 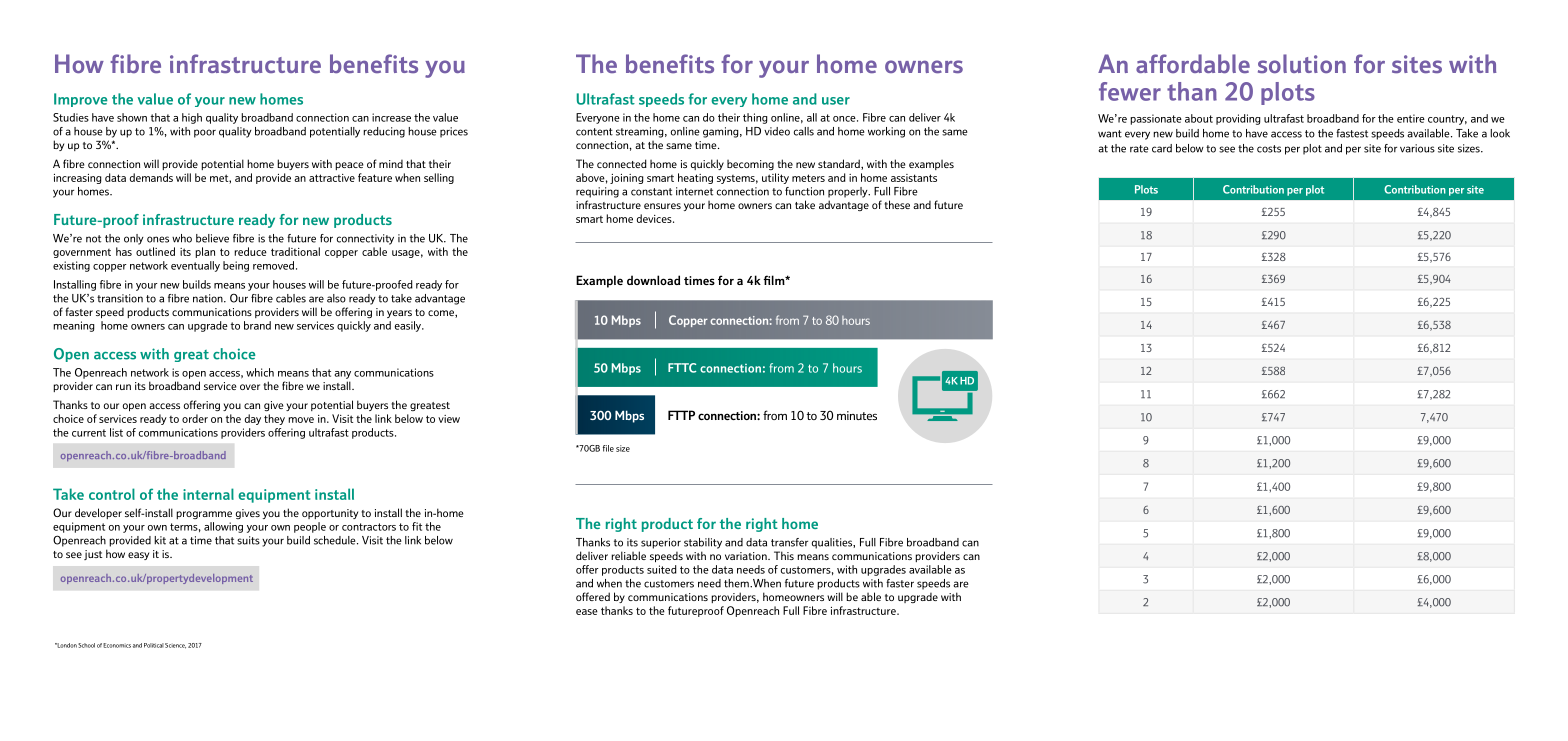 I want to click on variation, so click(x=747, y=556).
